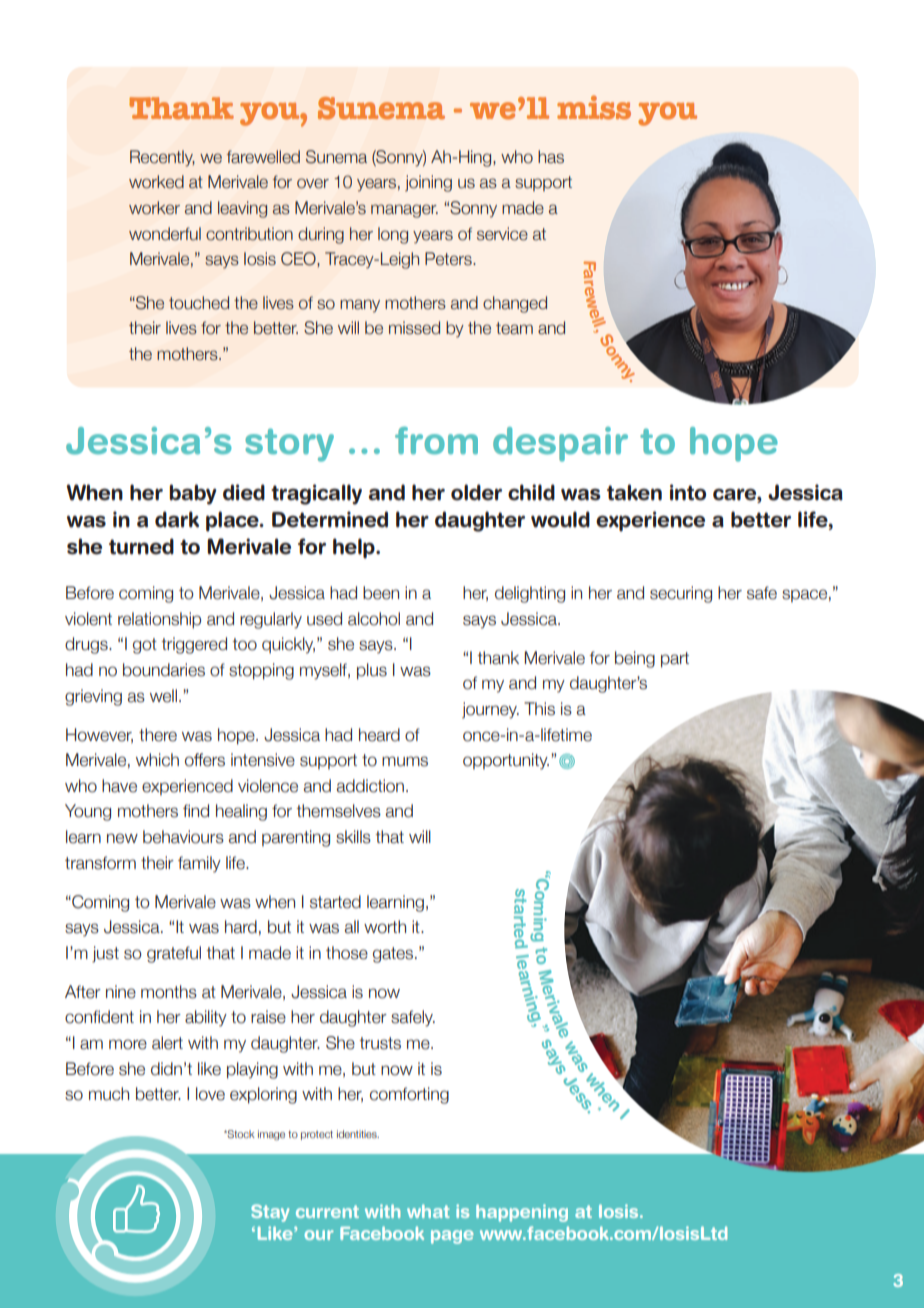  Describe the element at coordinates (174, 954) in the image. I see `grateful` at that location.
